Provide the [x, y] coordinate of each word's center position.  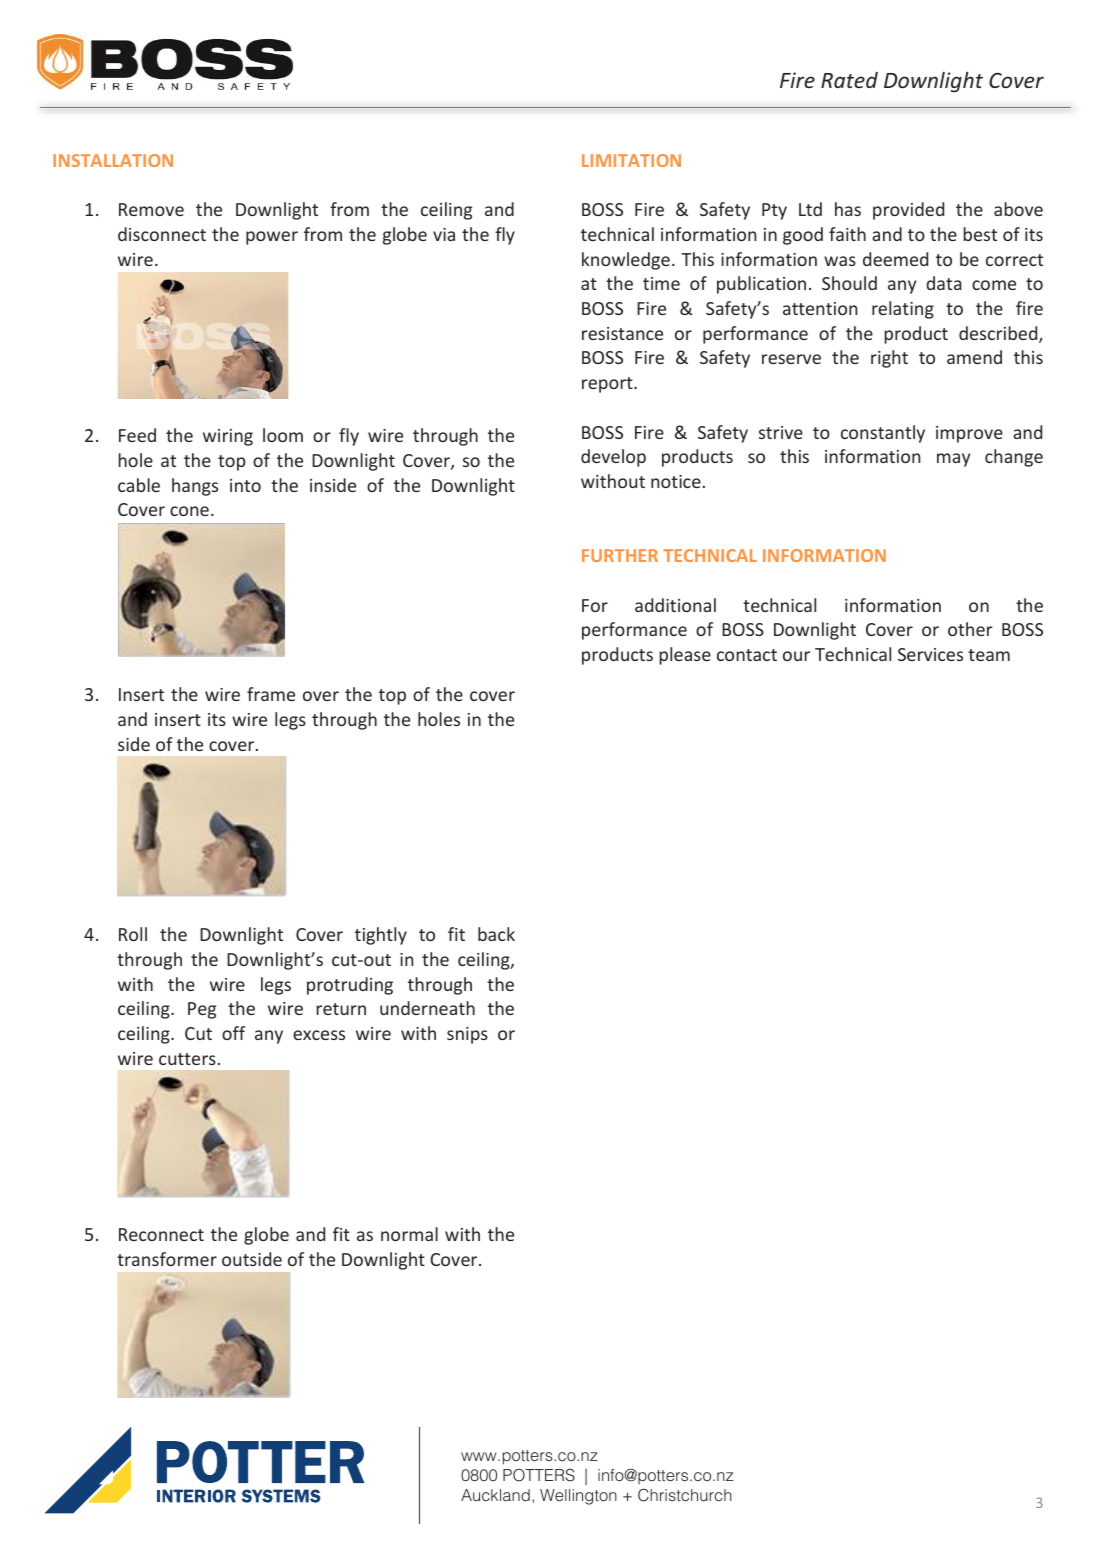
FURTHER [620, 555]
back [496, 934]
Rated [849, 80]
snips [467, 1035]
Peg [202, 1010]
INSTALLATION [113, 160]
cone [189, 511]
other [970, 629]
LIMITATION [631, 160]
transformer [167, 1259]
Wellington [578, 1497]
